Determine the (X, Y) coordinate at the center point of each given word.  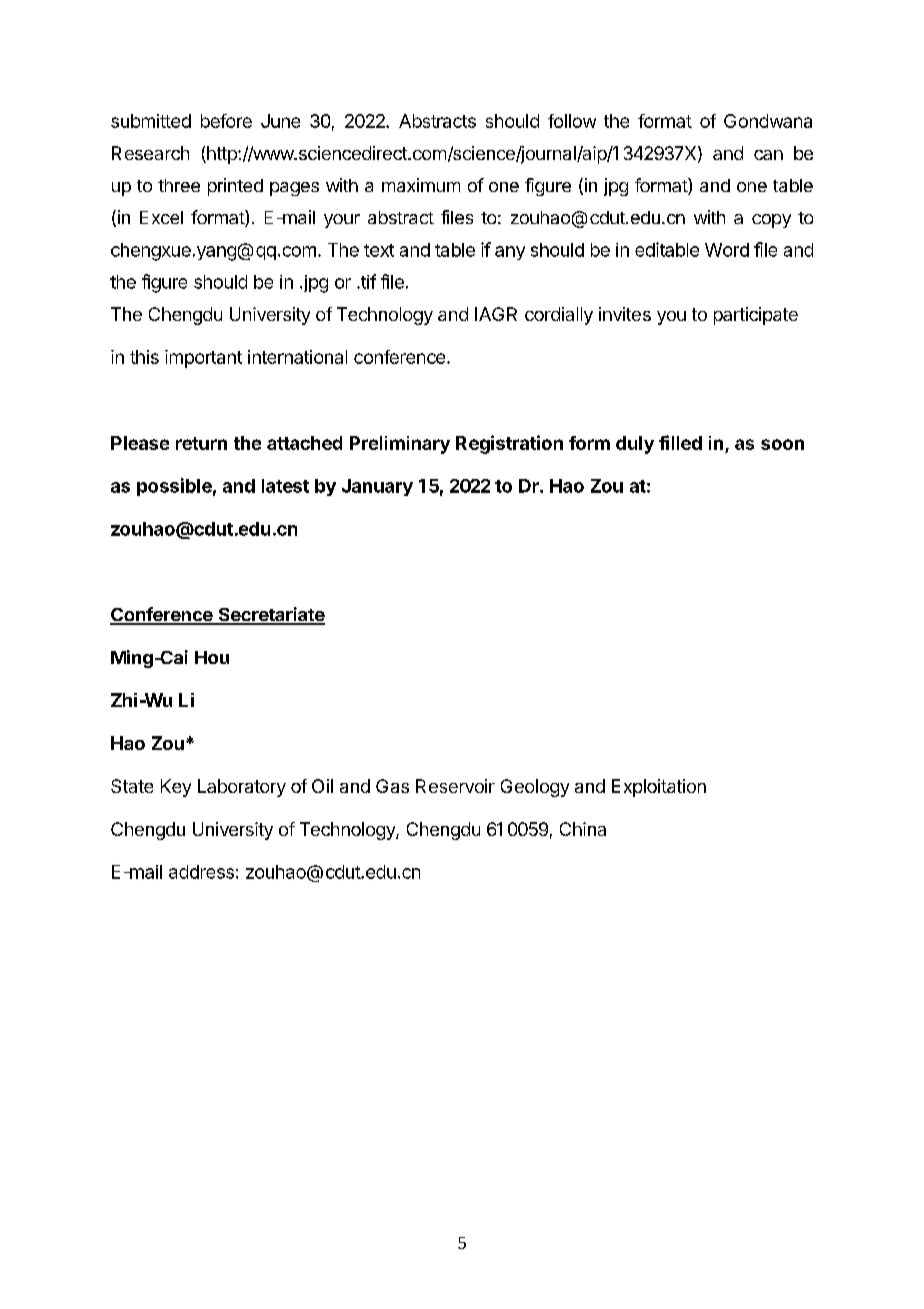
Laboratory (242, 788)
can (768, 155)
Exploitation (659, 788)
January (377, 487)
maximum (421, 185)
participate (756, 316)
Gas (392, 786)
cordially (559, 316)
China (583, 829)
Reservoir (455, 786)
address (201, 872)
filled (680, 442)
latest (285, 486)
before (226, 121)
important (203, 359)
